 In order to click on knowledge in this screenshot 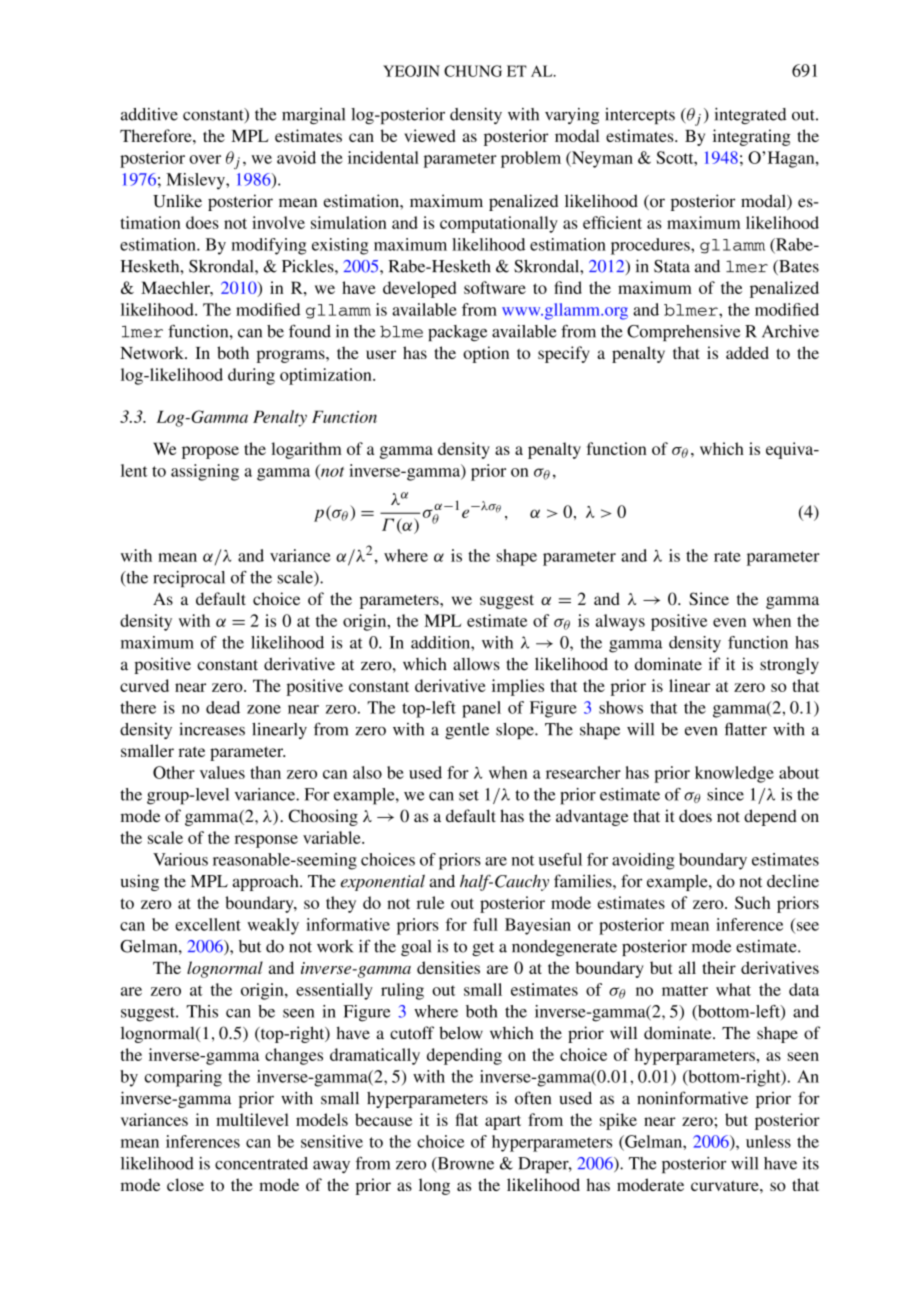, I will do `click(734, 774)`.
